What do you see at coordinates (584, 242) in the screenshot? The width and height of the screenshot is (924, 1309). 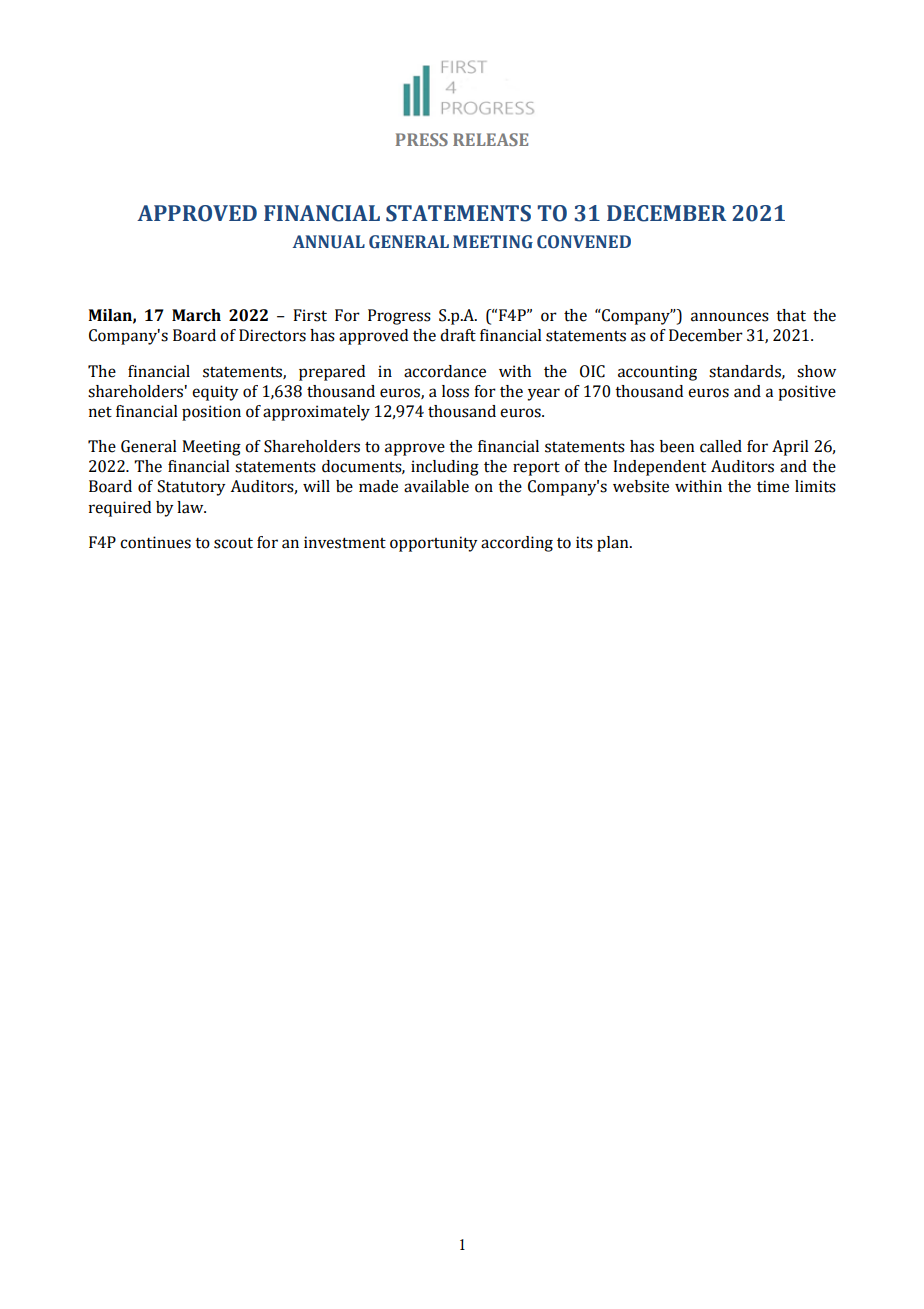 I see `CONVENED` at bounding box center [584, 242].
